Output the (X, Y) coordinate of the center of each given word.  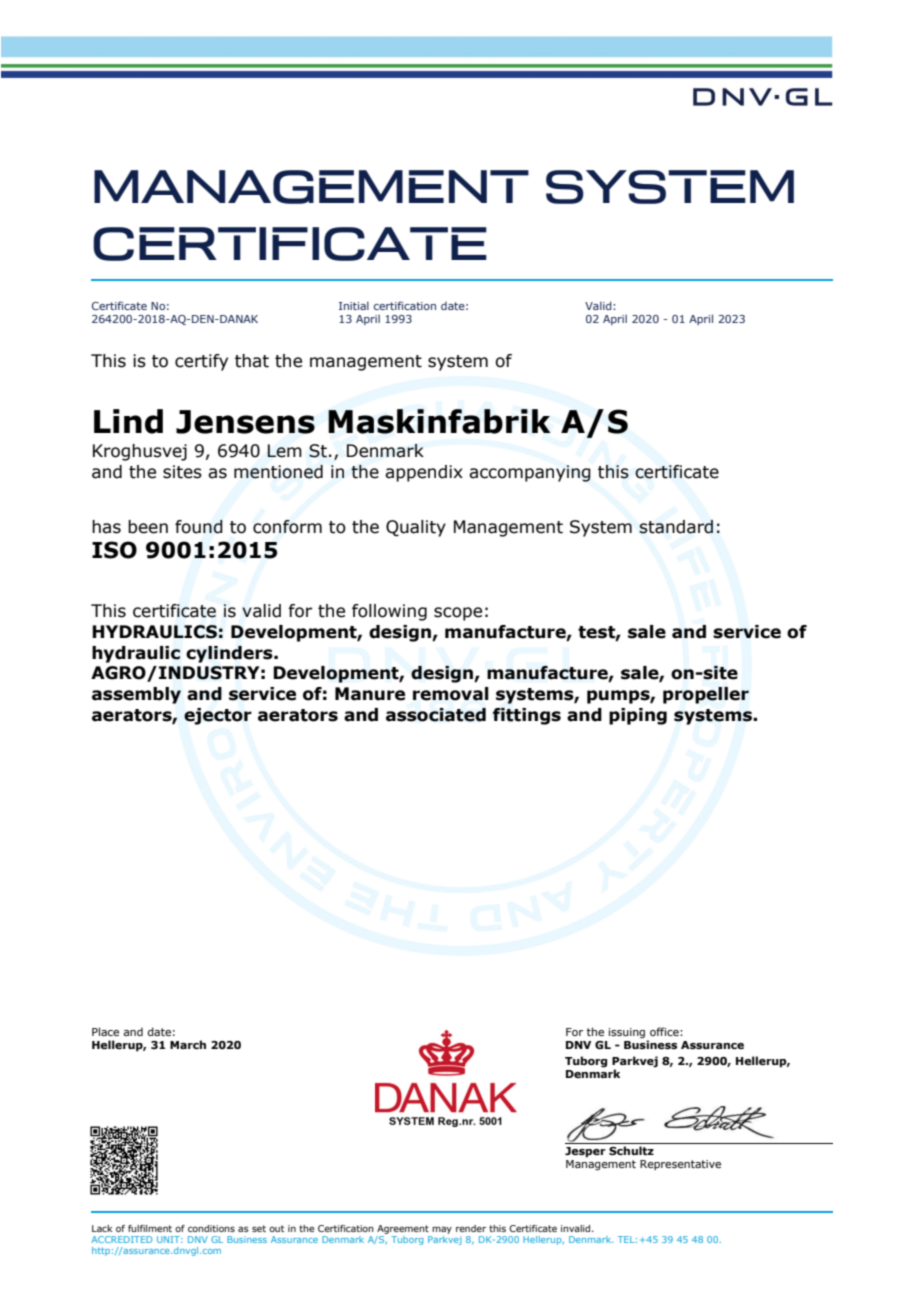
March (188, 1044)
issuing (628, 1034)
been (148, 527)
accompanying (530, 473)
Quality (416, 528)
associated (436, 715)
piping (638, 716)
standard (676, 527)
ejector (218, 716)
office (665, 1031)
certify (201, 362)
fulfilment (150, 1228)
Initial (354, 305)
